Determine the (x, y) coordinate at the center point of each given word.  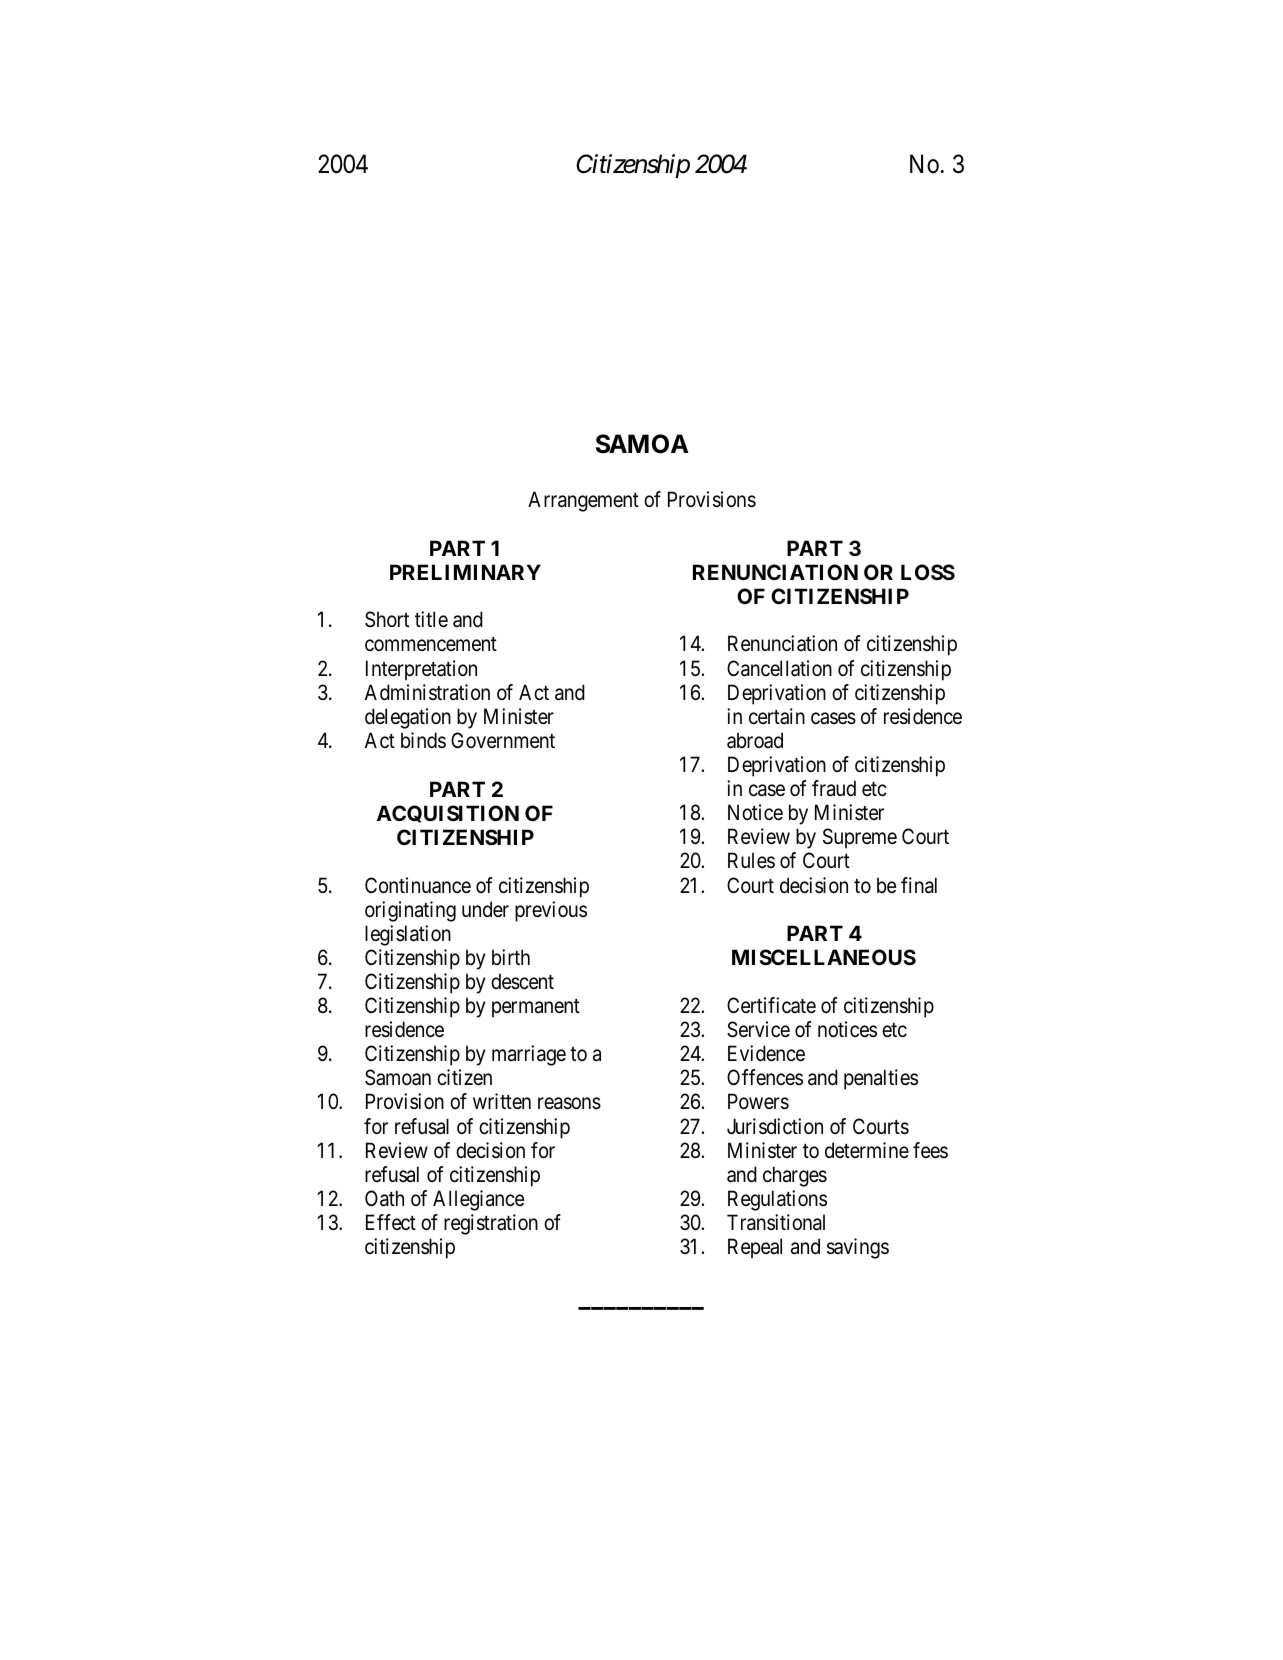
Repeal (755, 1248)
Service (758, 1029)
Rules (751, 860)
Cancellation (779, 668)
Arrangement (583, 501)
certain (777, 716)
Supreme (860, 838)
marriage (529, 1055)
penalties (881, 1079)
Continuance (418, 885)
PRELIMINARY (465, 572)
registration (491, 1224)
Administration (427, 692)
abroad (755, 740)
